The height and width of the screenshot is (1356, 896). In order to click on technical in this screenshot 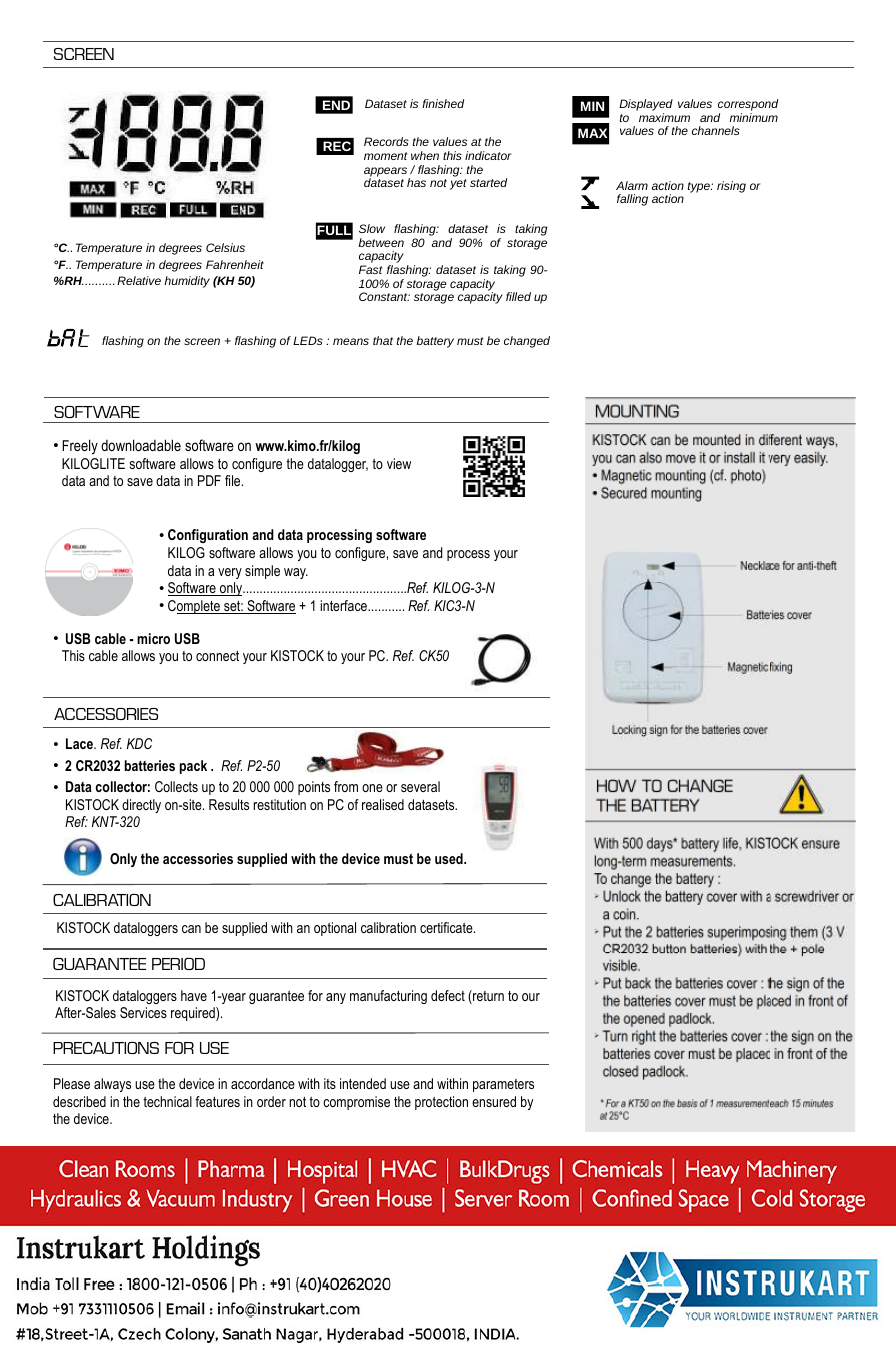, I will do `click(167, 1101)`.
